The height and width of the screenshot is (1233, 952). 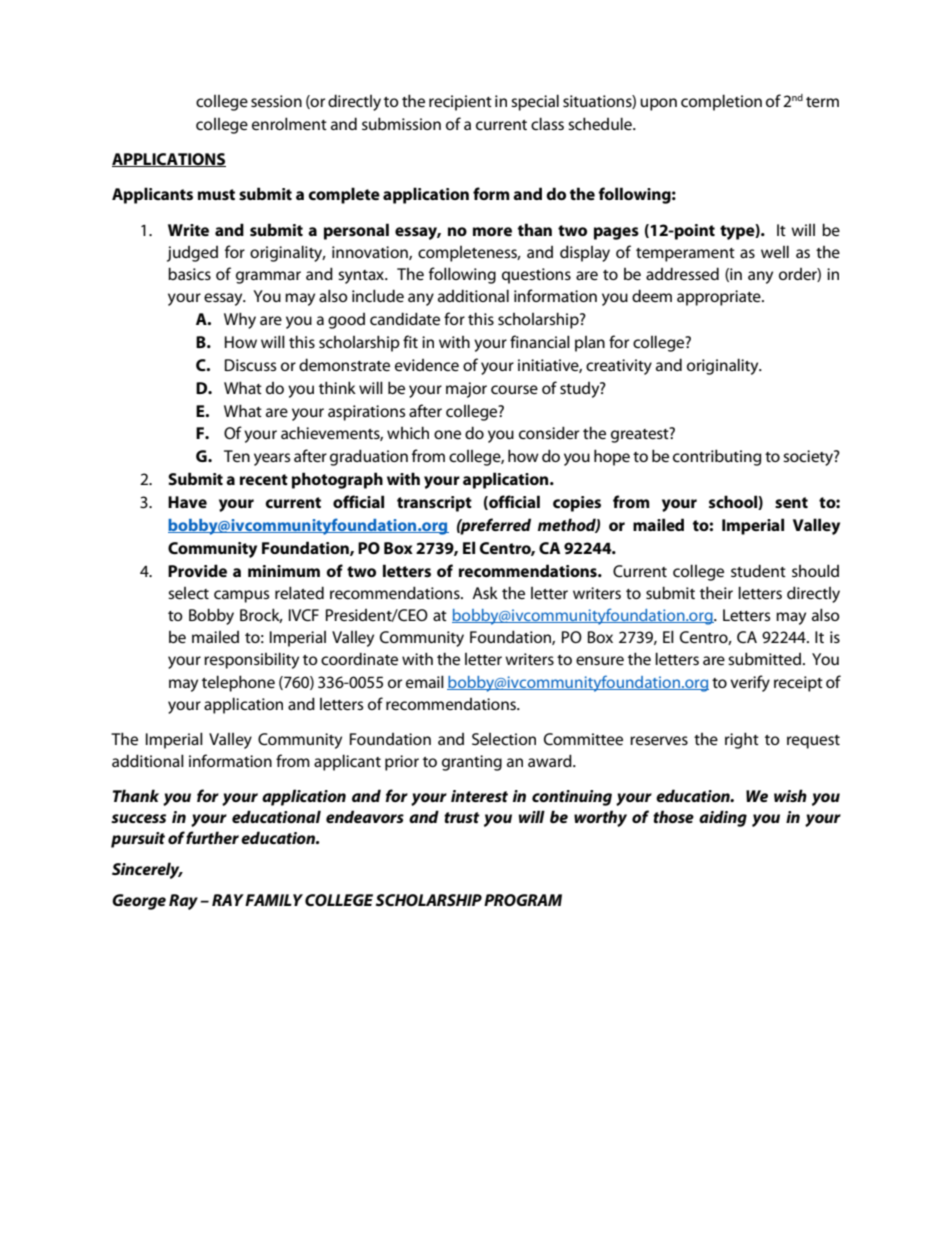 I want to click on email, so click(x=425, y=681).
